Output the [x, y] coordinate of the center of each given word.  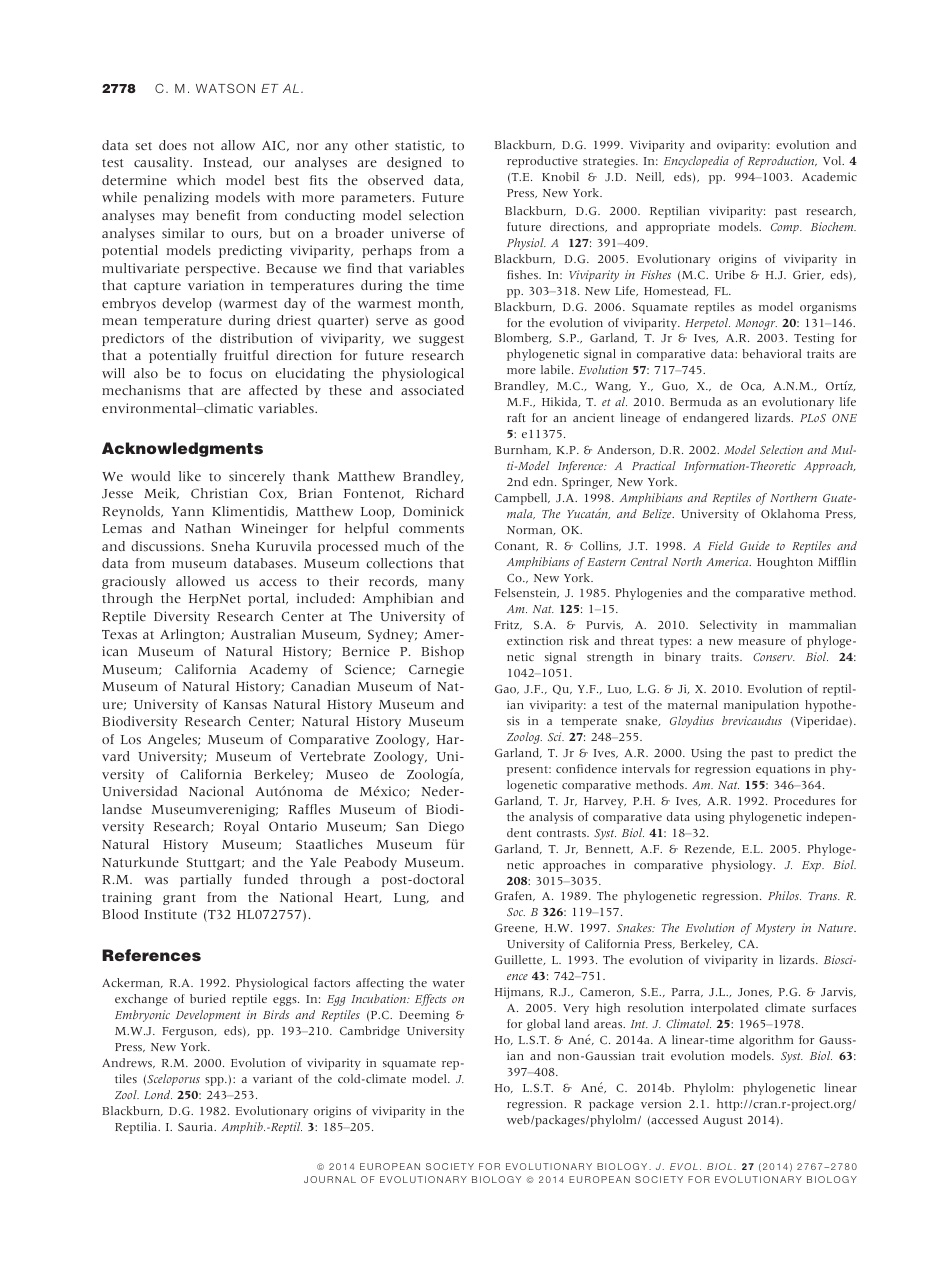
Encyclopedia [696, 162]
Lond [158, 1094]
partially [206, 880]
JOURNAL [330, 1179]
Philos [784, 895]
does [173, 145]
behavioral [771, 353]
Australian [263, 634]
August [723, 1121]
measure [761, 642]
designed [414, 163]
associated [432, 390]
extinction [535, 640]
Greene [516, 928]
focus [226, 373]
